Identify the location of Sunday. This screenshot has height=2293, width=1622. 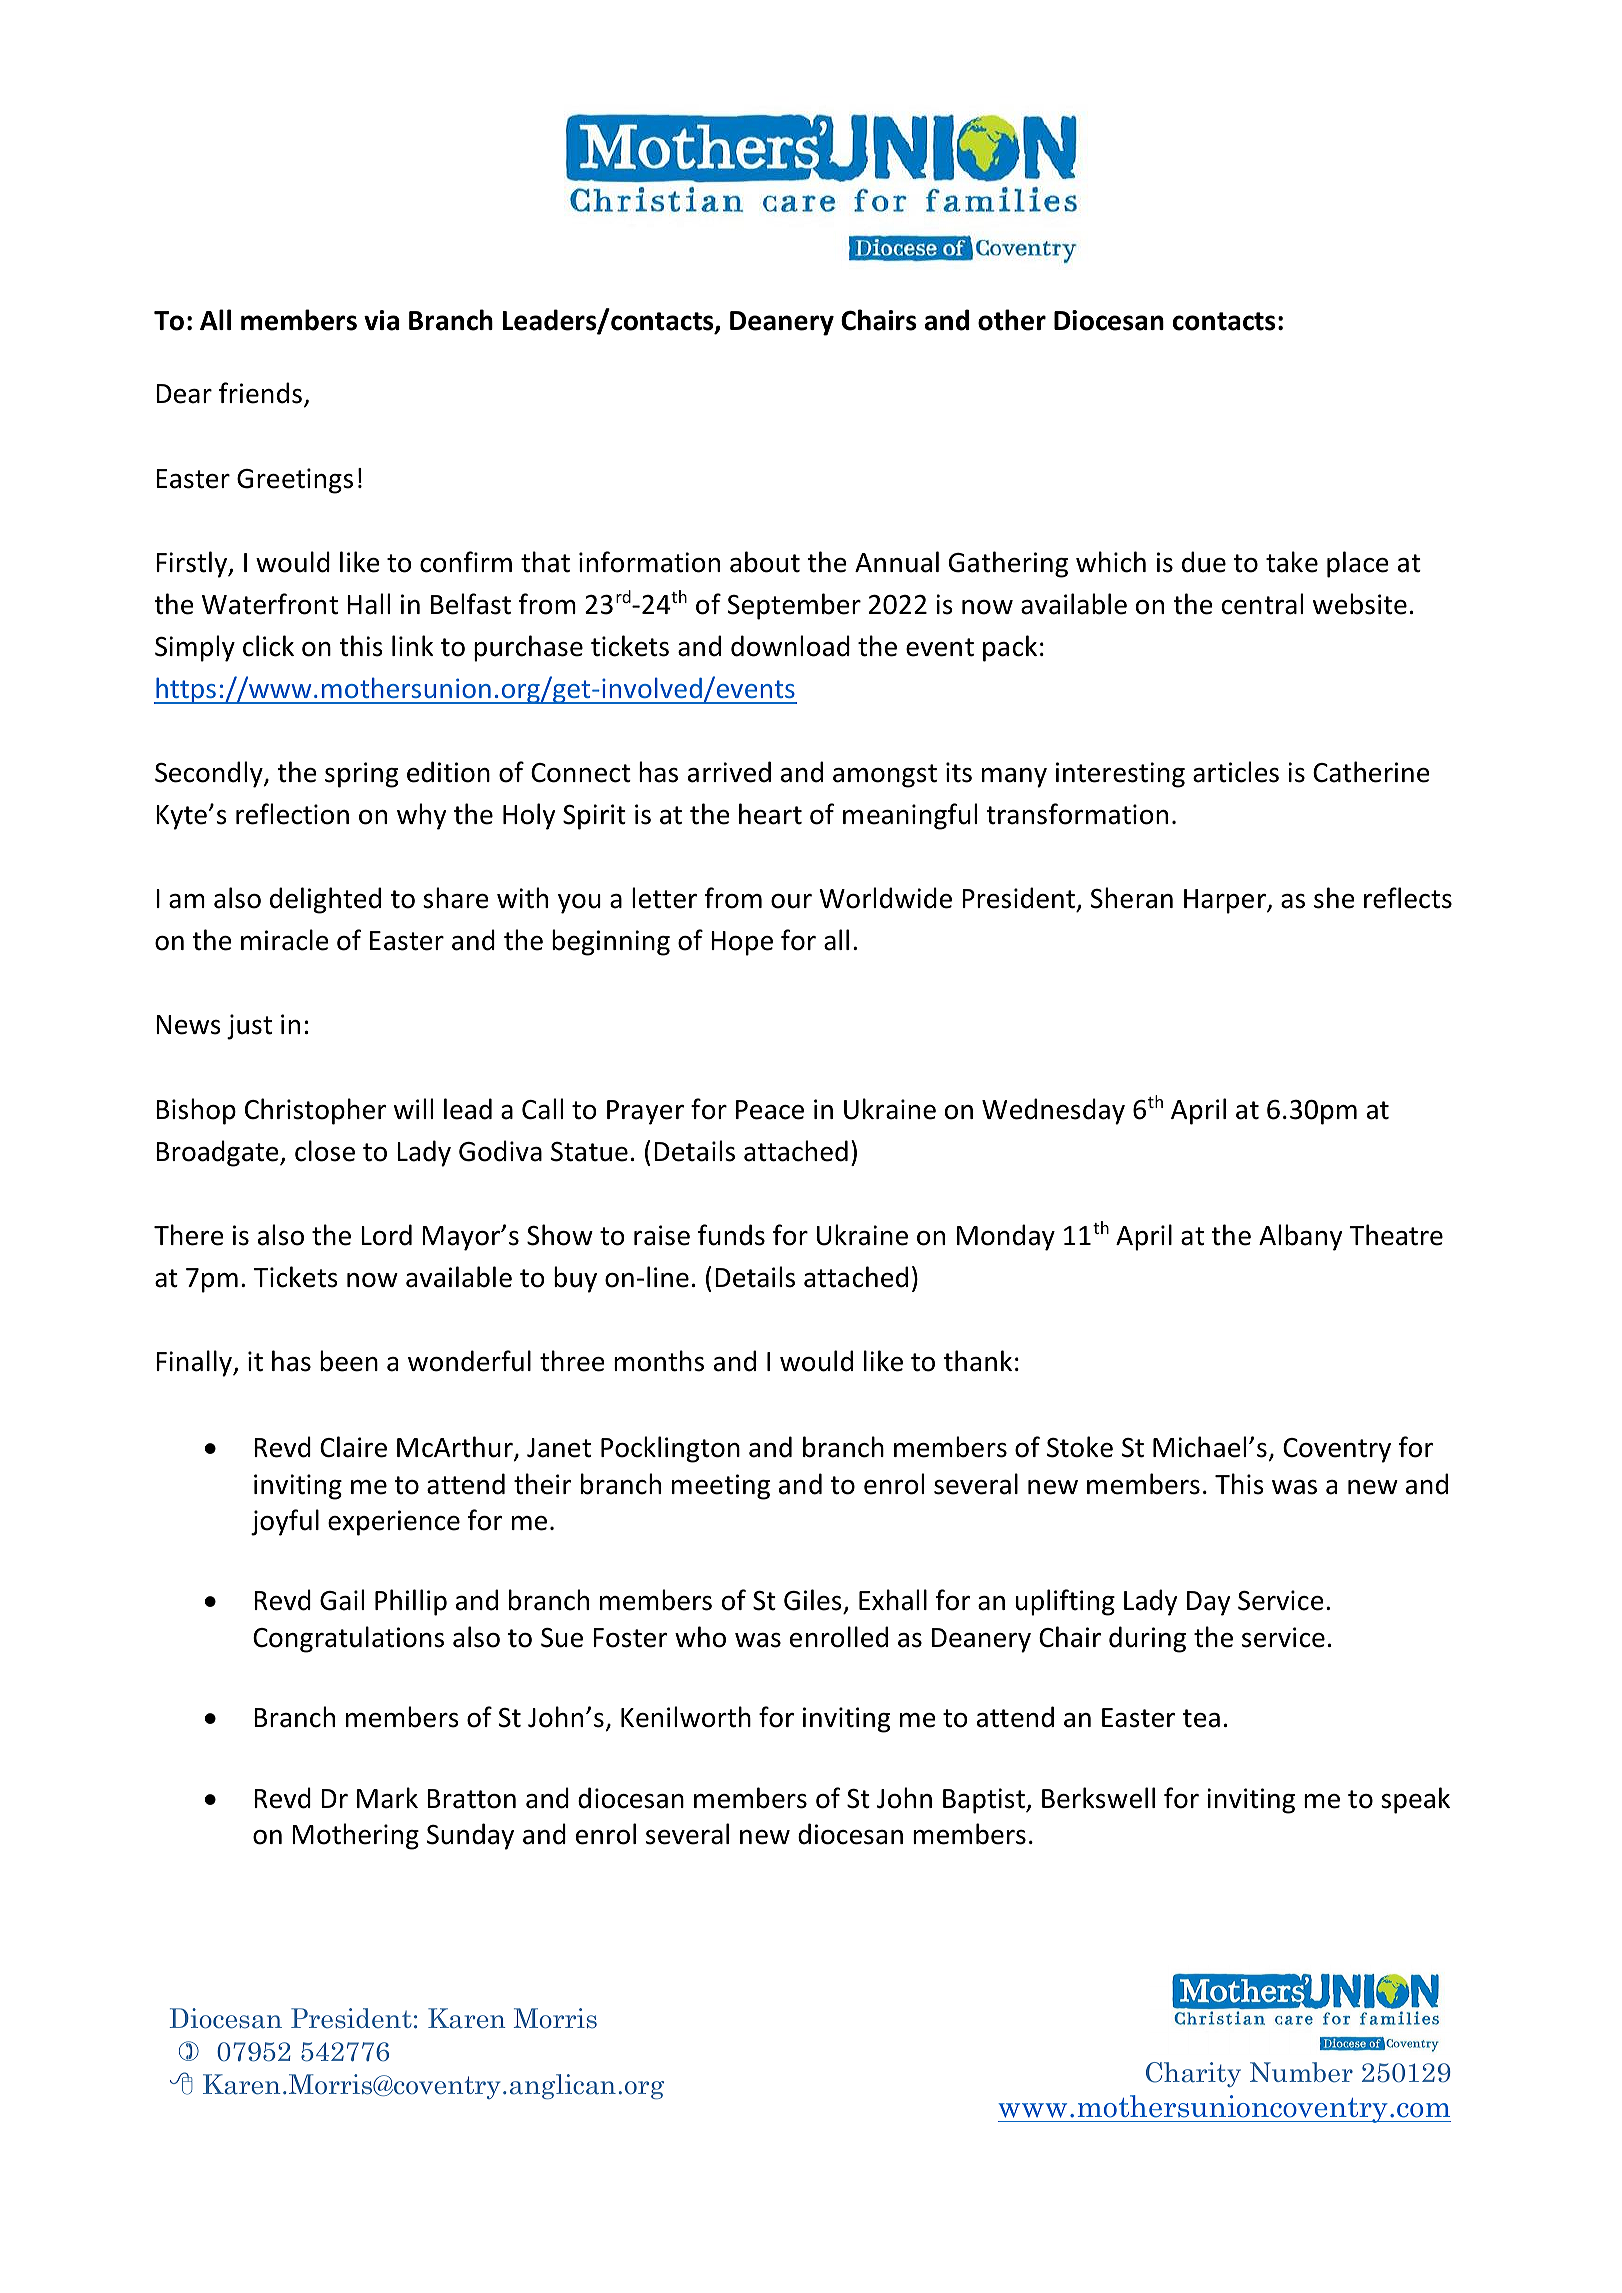
(470, 1836).
